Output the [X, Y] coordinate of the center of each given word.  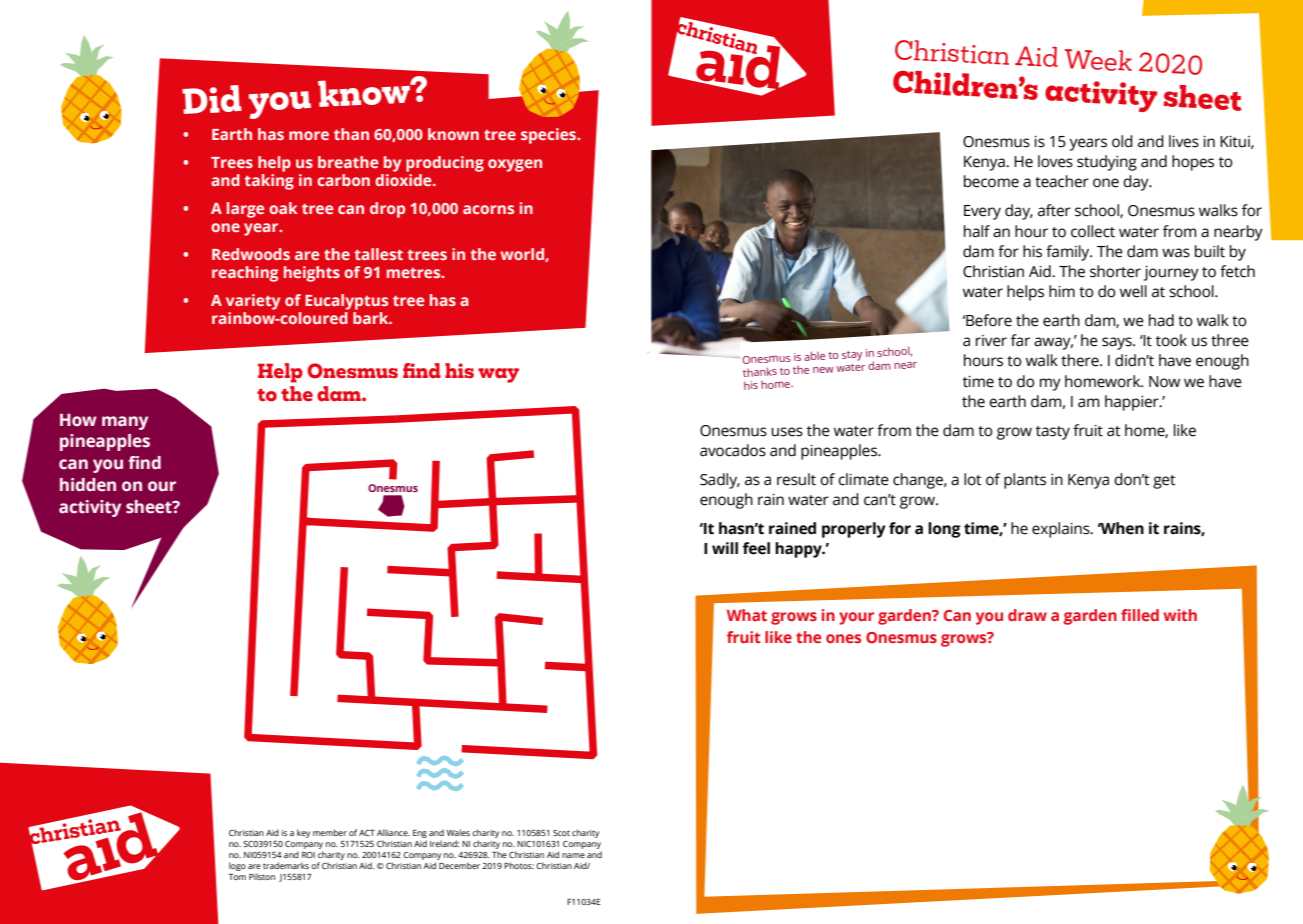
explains [1062, 530]
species [550, 136]
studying [1107, 163]
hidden [88, 485]
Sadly [720, 481]
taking [269, 182]
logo [237, 866]
